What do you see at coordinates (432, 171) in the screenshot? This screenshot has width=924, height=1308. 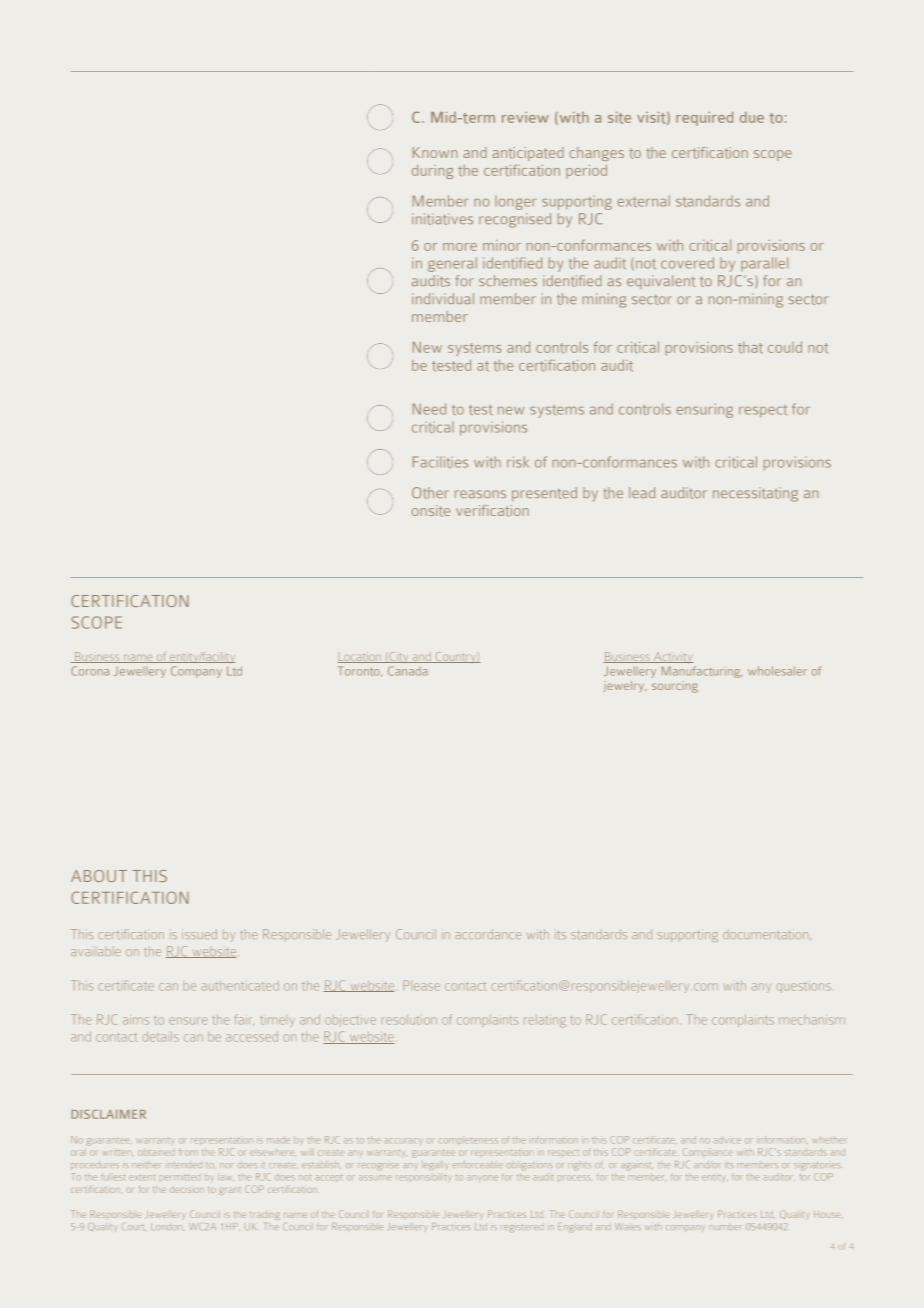 I see `during` at bounding box center [432, 171].
